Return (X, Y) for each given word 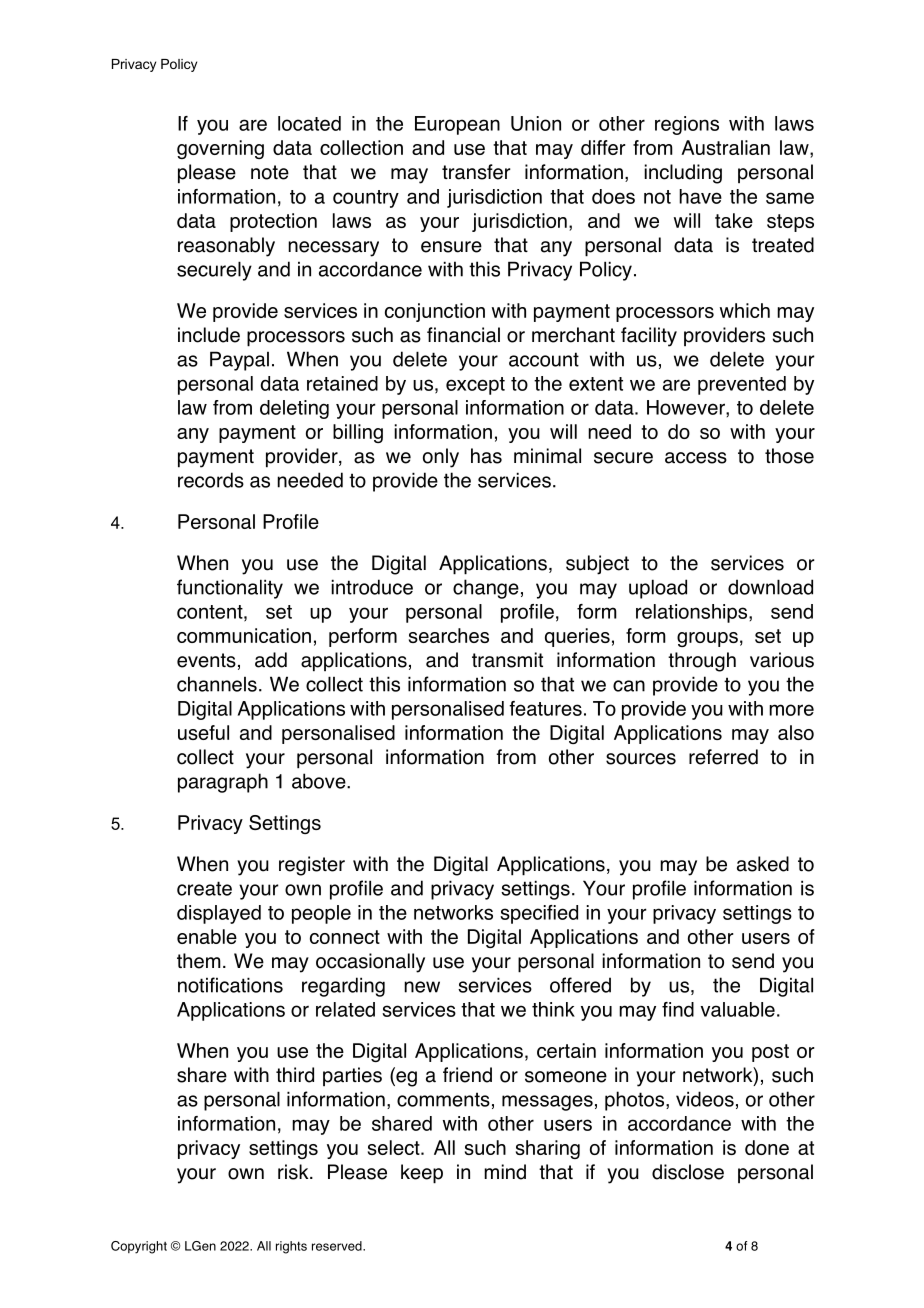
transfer (476, 172)
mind (505, 1172)
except (475, 386)
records (211, 480)
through (702, 662)
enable (207, 936)
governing (220, 149)
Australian (725, 147)
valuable (737, 1009)
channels (217, 684)
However (687, 407)
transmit (507, 660)
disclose (688, 1172)
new (422, 987)
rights (291, 1247)
